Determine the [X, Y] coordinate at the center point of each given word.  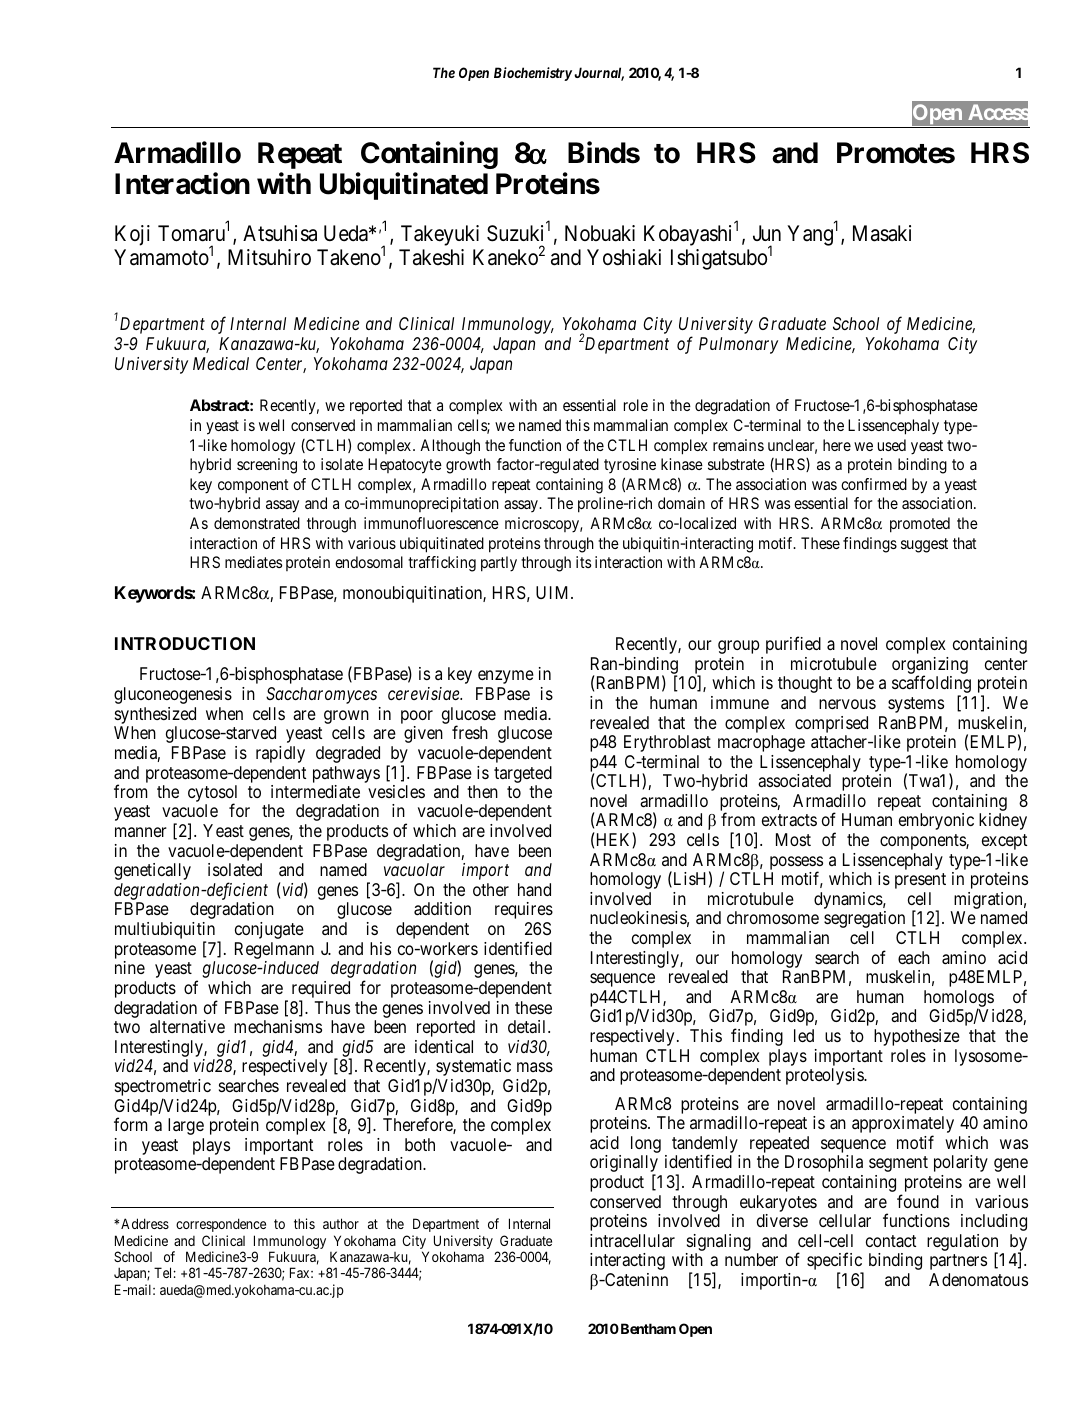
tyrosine [630, 465]
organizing [930, 666]
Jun [767, 233]
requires [524, 910]
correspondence [221, 1225]
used [892, 445]
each [914, 957]
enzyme [506, 677]
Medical [221, 363]
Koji [132, 235]
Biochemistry [533, 74]
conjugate [269, 930]
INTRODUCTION [185, 643]
